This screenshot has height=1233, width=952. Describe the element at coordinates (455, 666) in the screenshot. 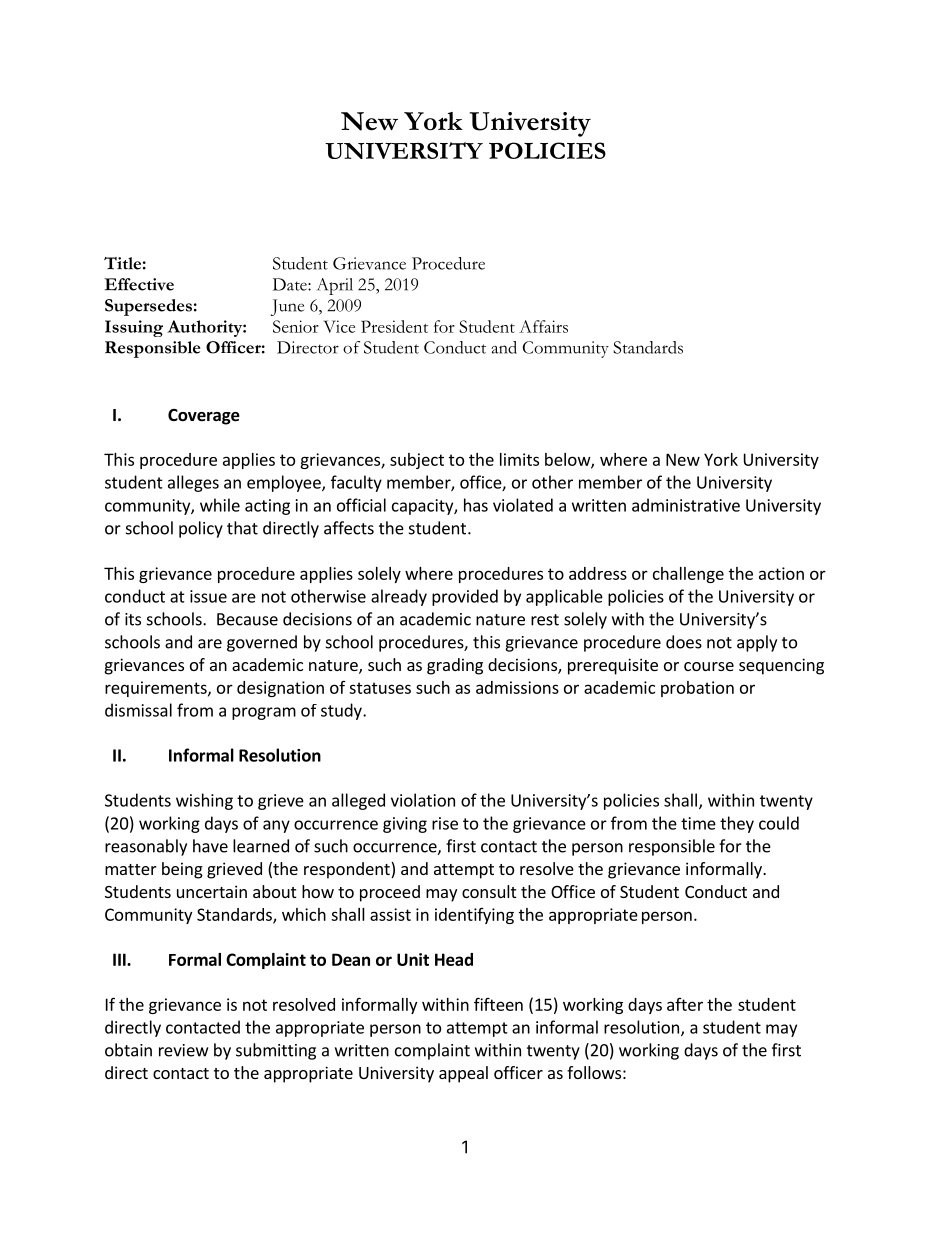

I see `grading` at that location.
